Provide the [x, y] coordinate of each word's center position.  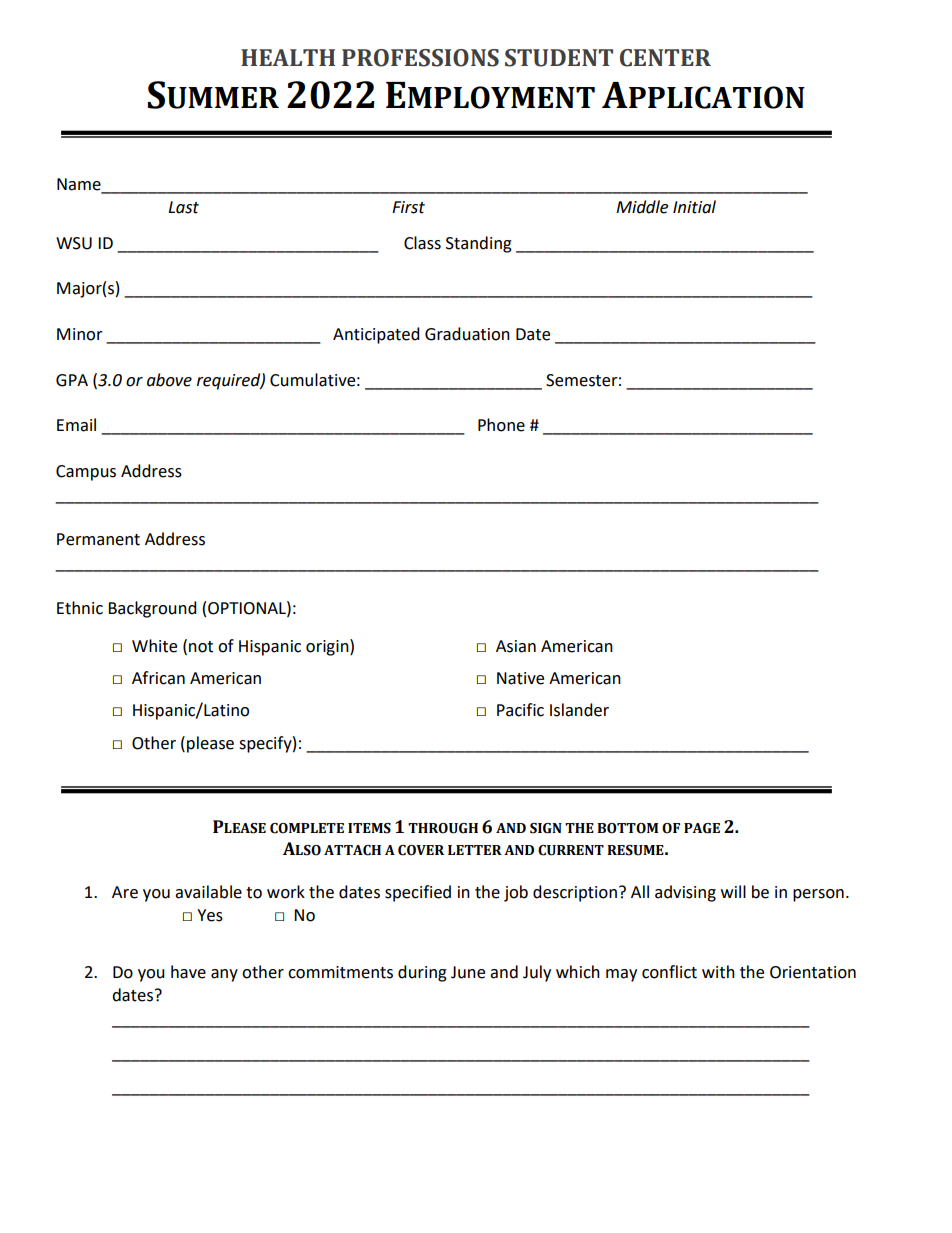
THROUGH [443, 828]
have [188, 972]
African [158, 678]
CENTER [665, 58]
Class [422, 243]
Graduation [467, 334]
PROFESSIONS [420, 58]
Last [183, 207]
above [169, 380]
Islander [579, 710]
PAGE [702, 828]
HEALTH [288, 57]
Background [152, 609]
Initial [694, 207]
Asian [516, 646]
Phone [501, 425]
